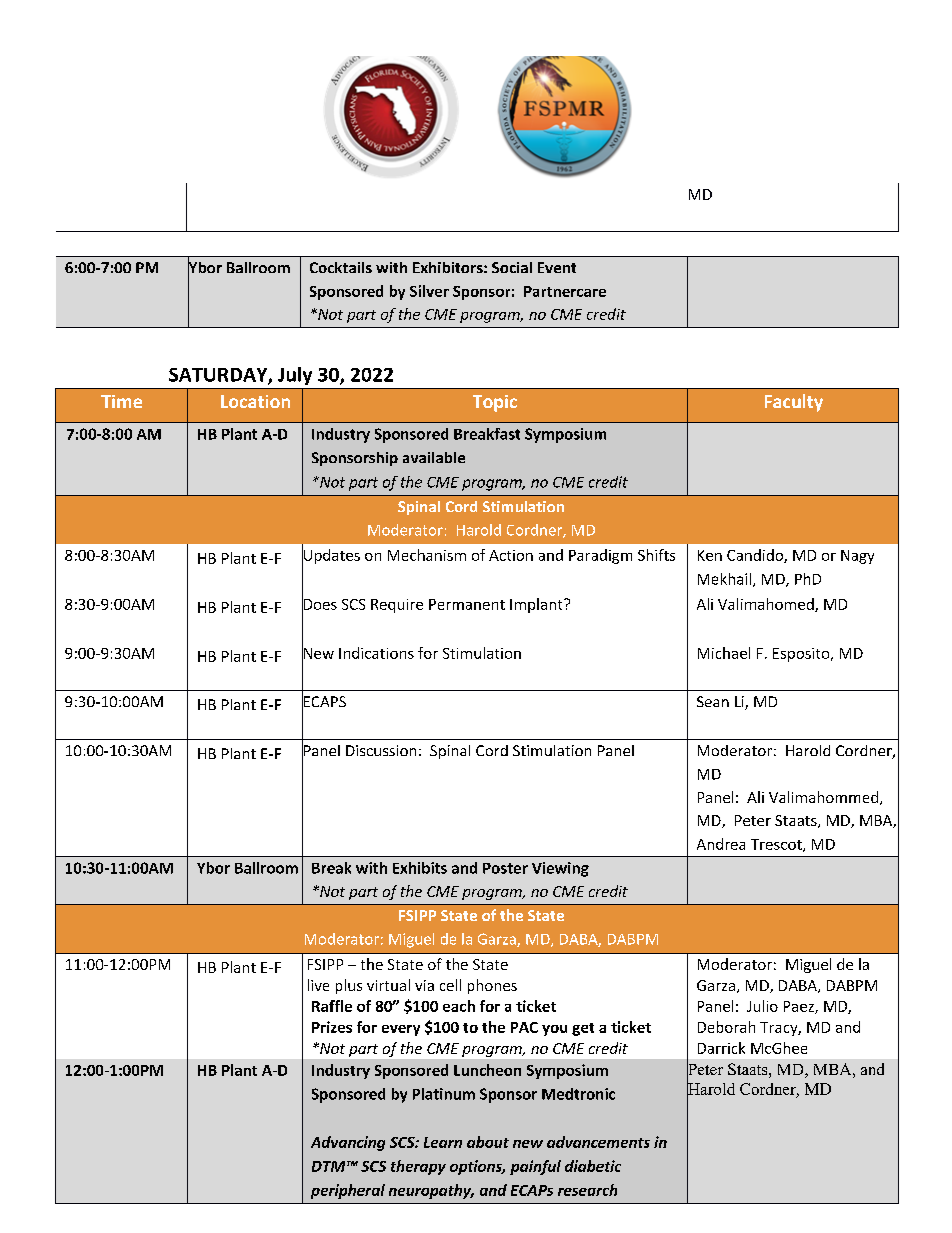  I want to click on DTM, so click(330, 1166).
